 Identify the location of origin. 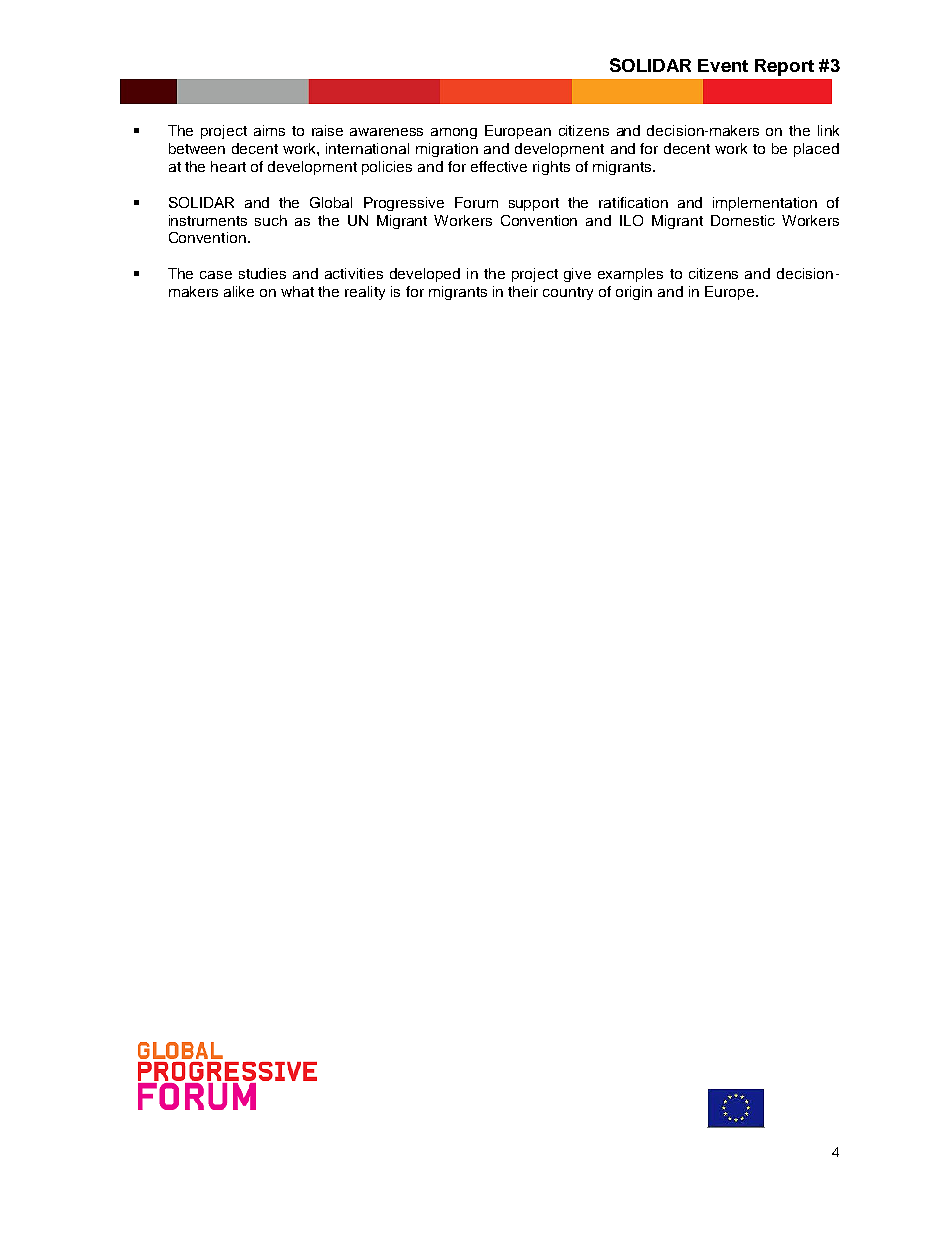
(634, 293).
